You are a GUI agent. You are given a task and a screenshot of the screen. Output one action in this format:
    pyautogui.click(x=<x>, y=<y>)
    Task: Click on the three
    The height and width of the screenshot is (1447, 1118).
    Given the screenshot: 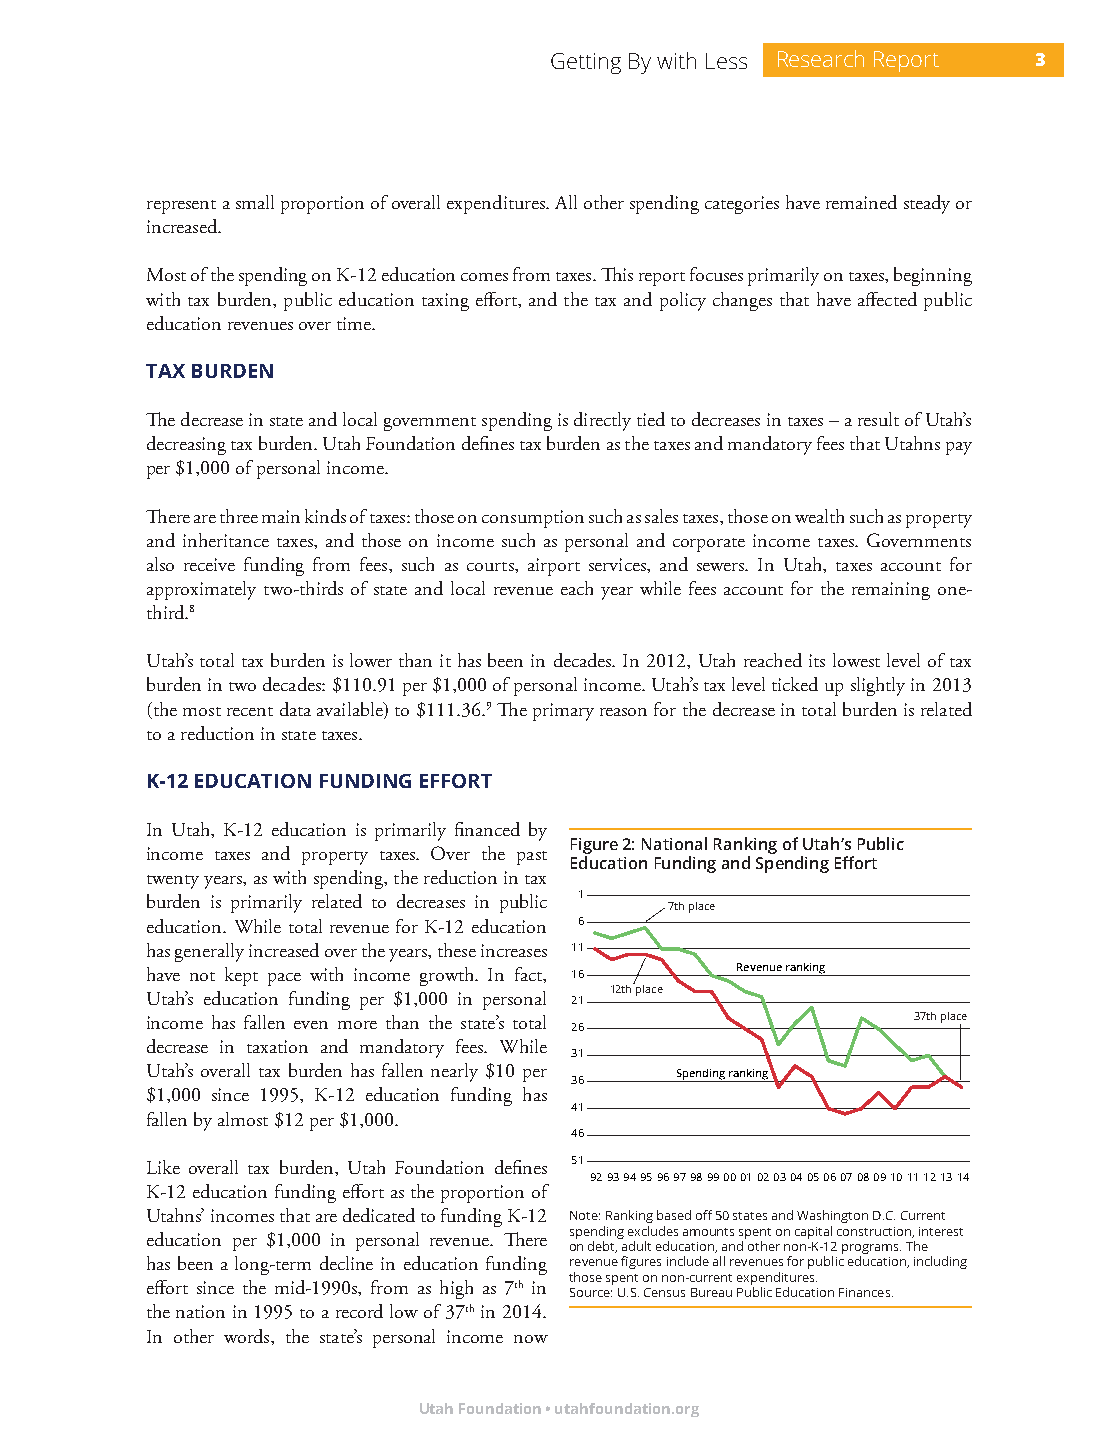 What is the action you would take?
    pyautogui.click(x=239, y=516)
